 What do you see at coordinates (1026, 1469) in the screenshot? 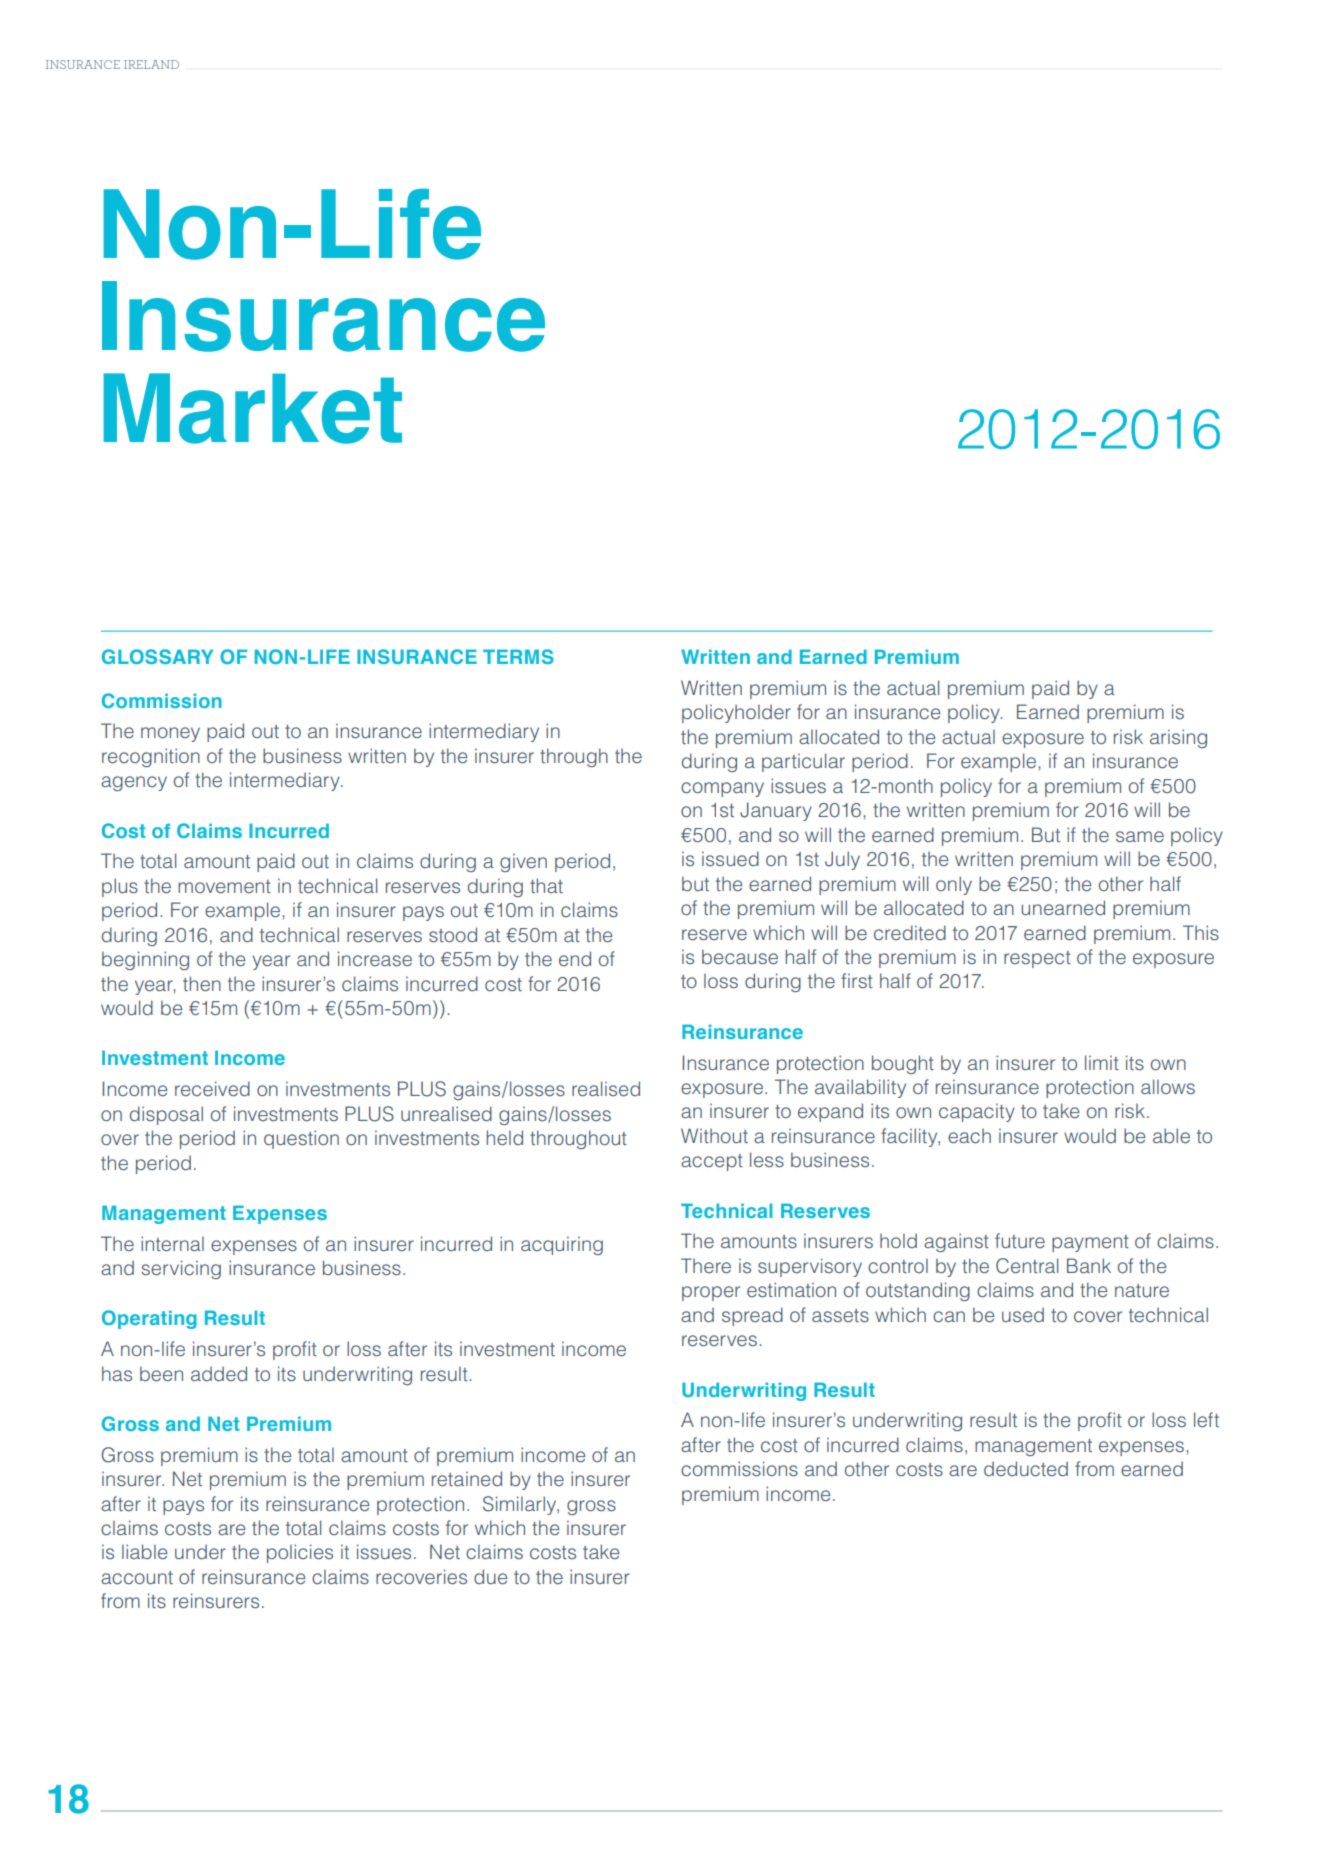
I see `deducted` at bounding box center [1026, 1469].
